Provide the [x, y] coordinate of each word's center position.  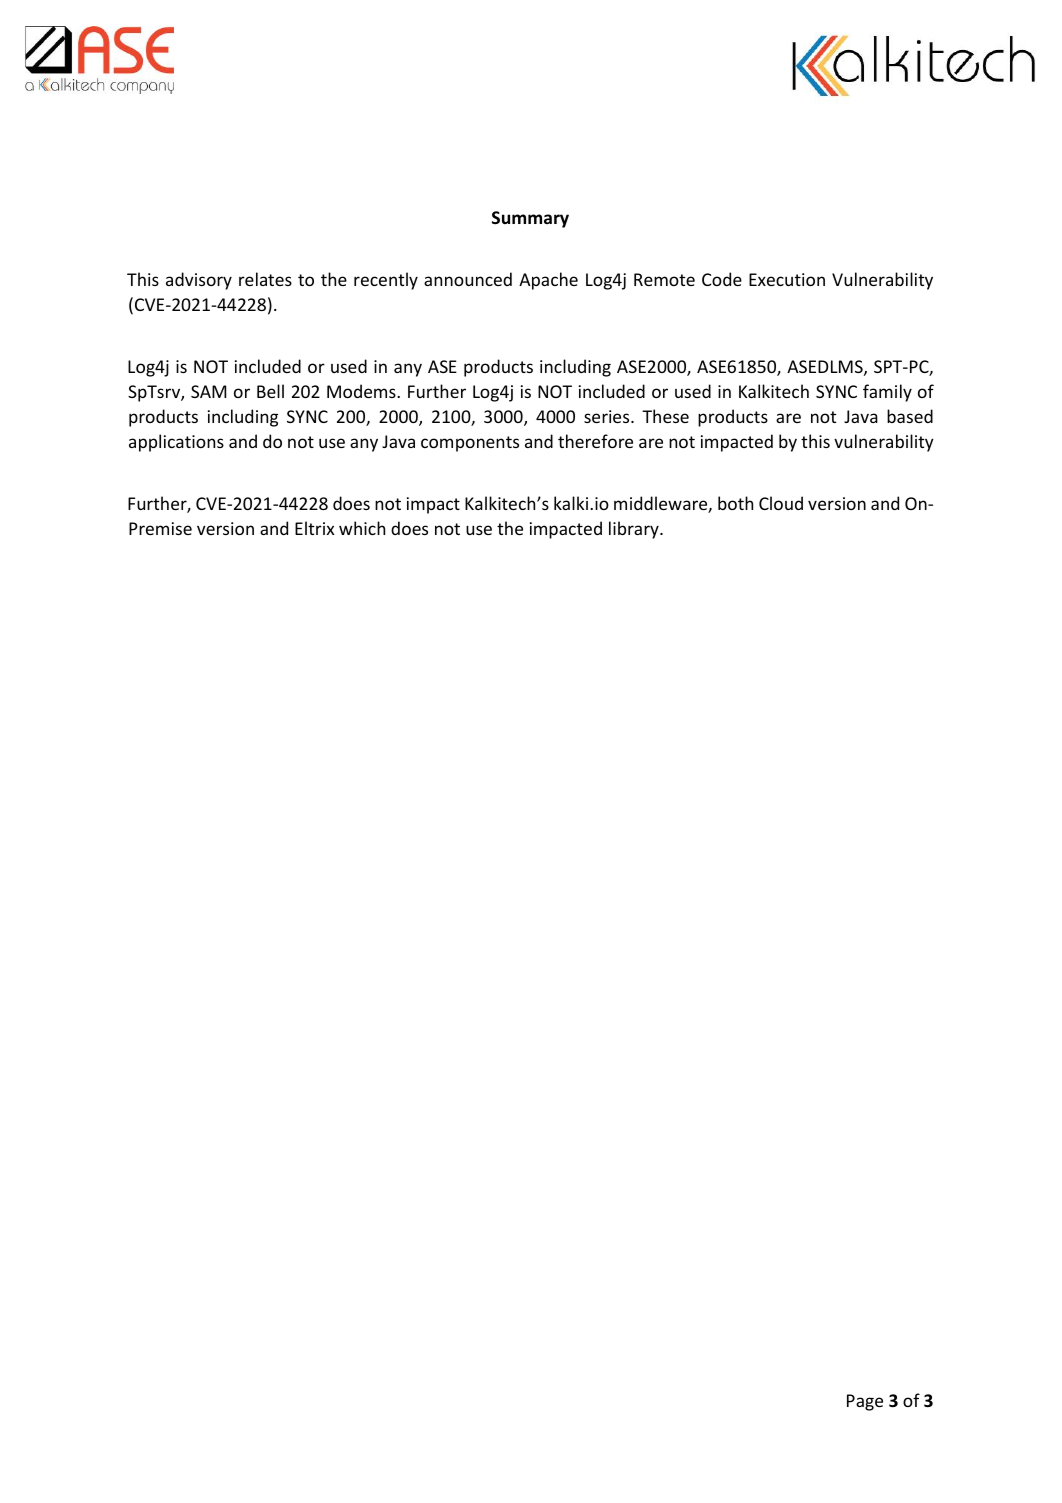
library [635, 530]
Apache [548, 281]
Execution [787, 279]
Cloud [781, 503]
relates [265, 279]
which [362, 528]
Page [865, 1402]
